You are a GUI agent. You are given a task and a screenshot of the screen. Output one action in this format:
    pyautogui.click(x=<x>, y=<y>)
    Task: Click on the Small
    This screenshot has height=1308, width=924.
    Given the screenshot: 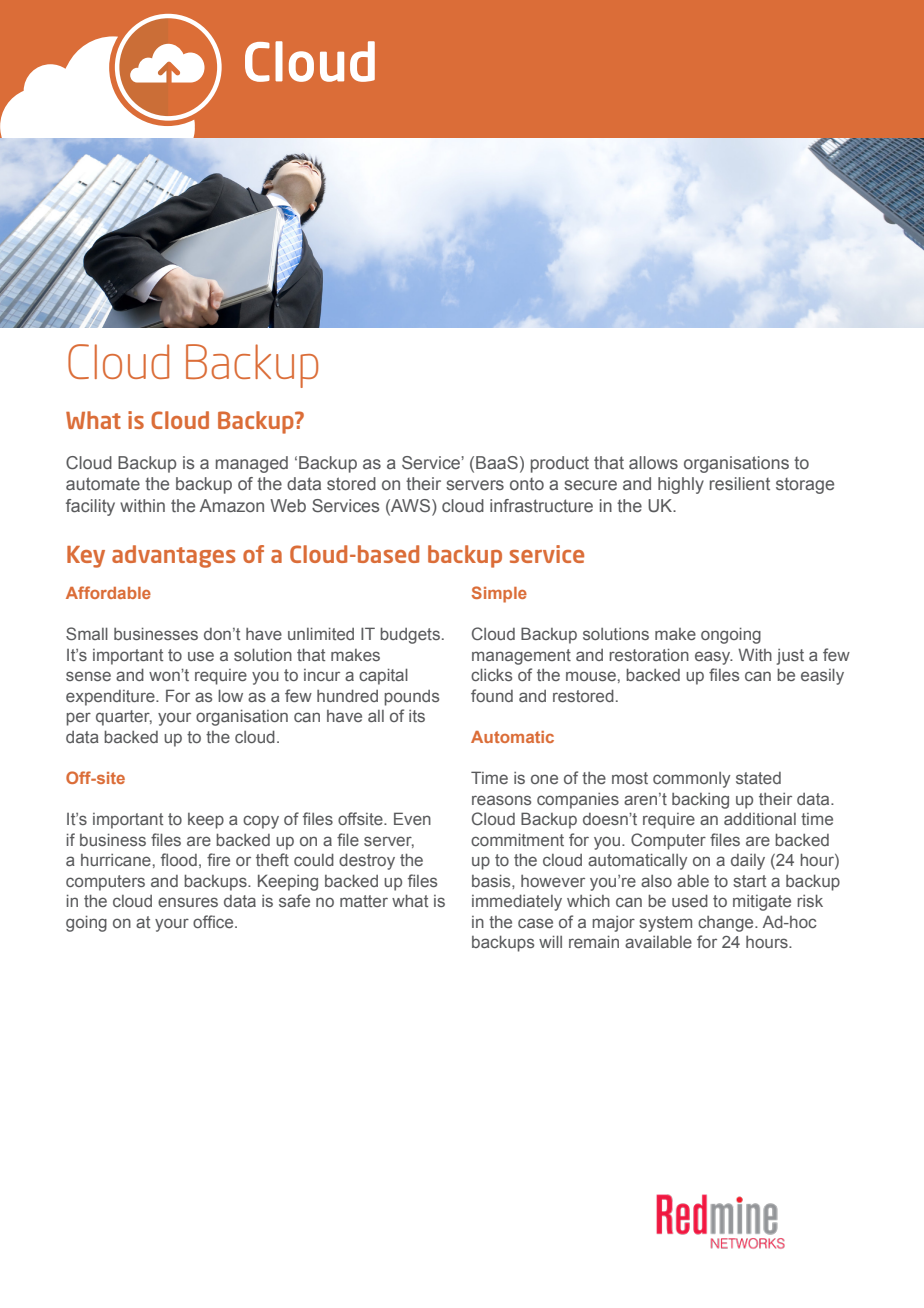 What is the action you would take?
    pyautogui.click(x=87, y=633)
